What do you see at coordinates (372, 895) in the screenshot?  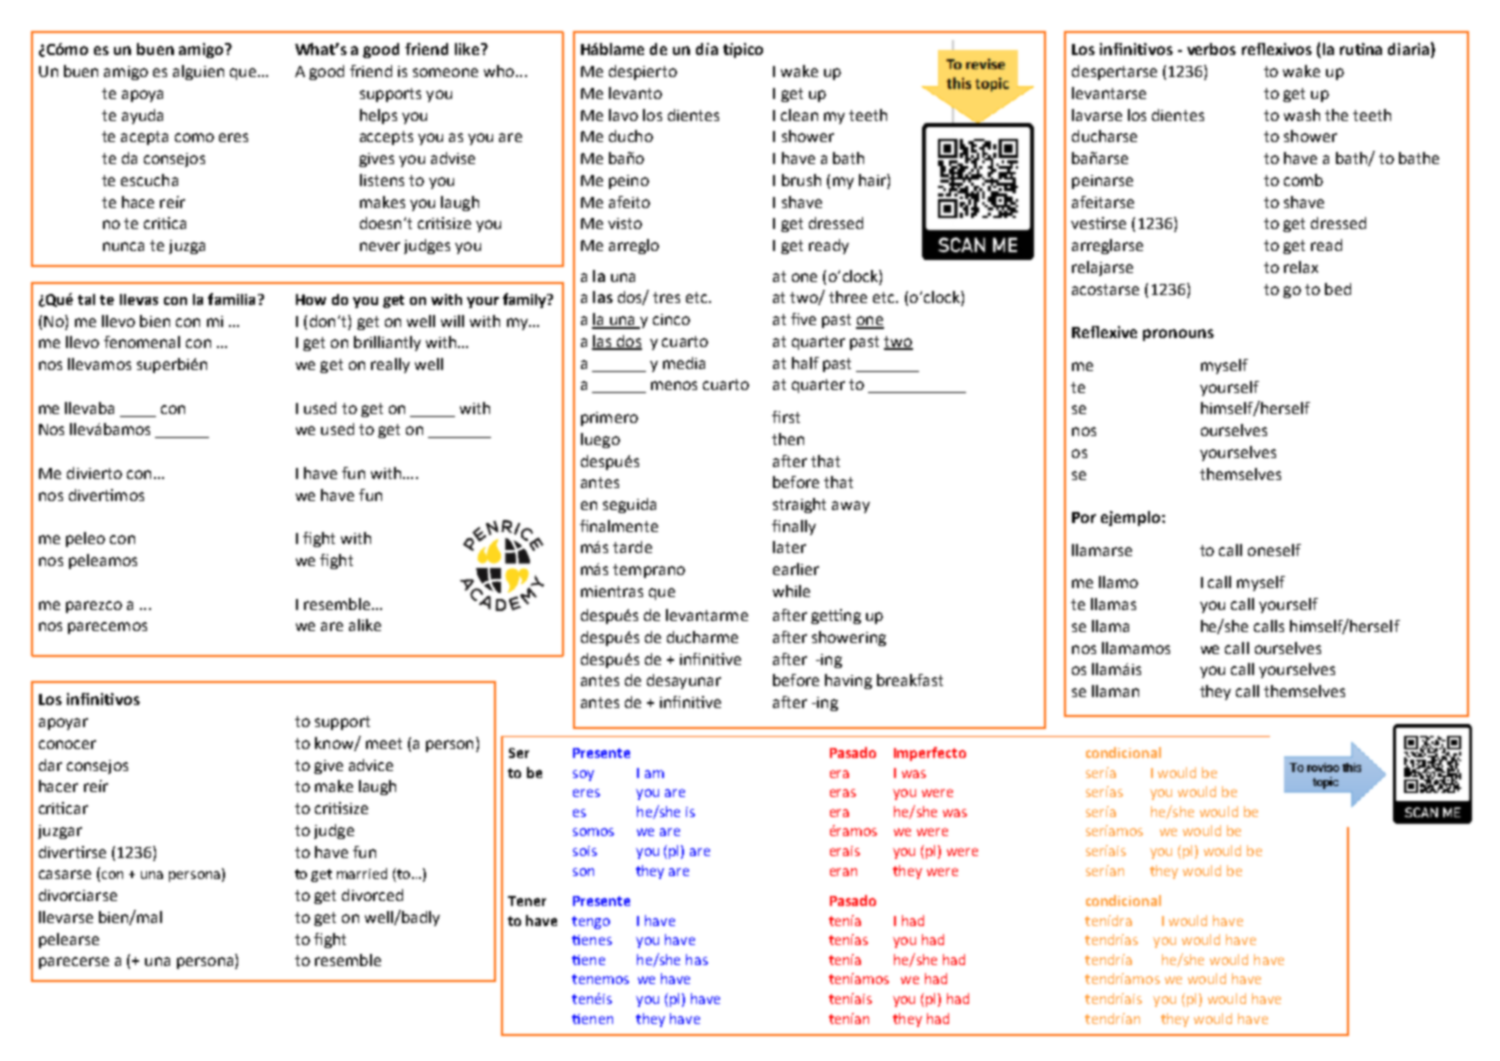 I see `divorced` at bounding box center [372, 895].
